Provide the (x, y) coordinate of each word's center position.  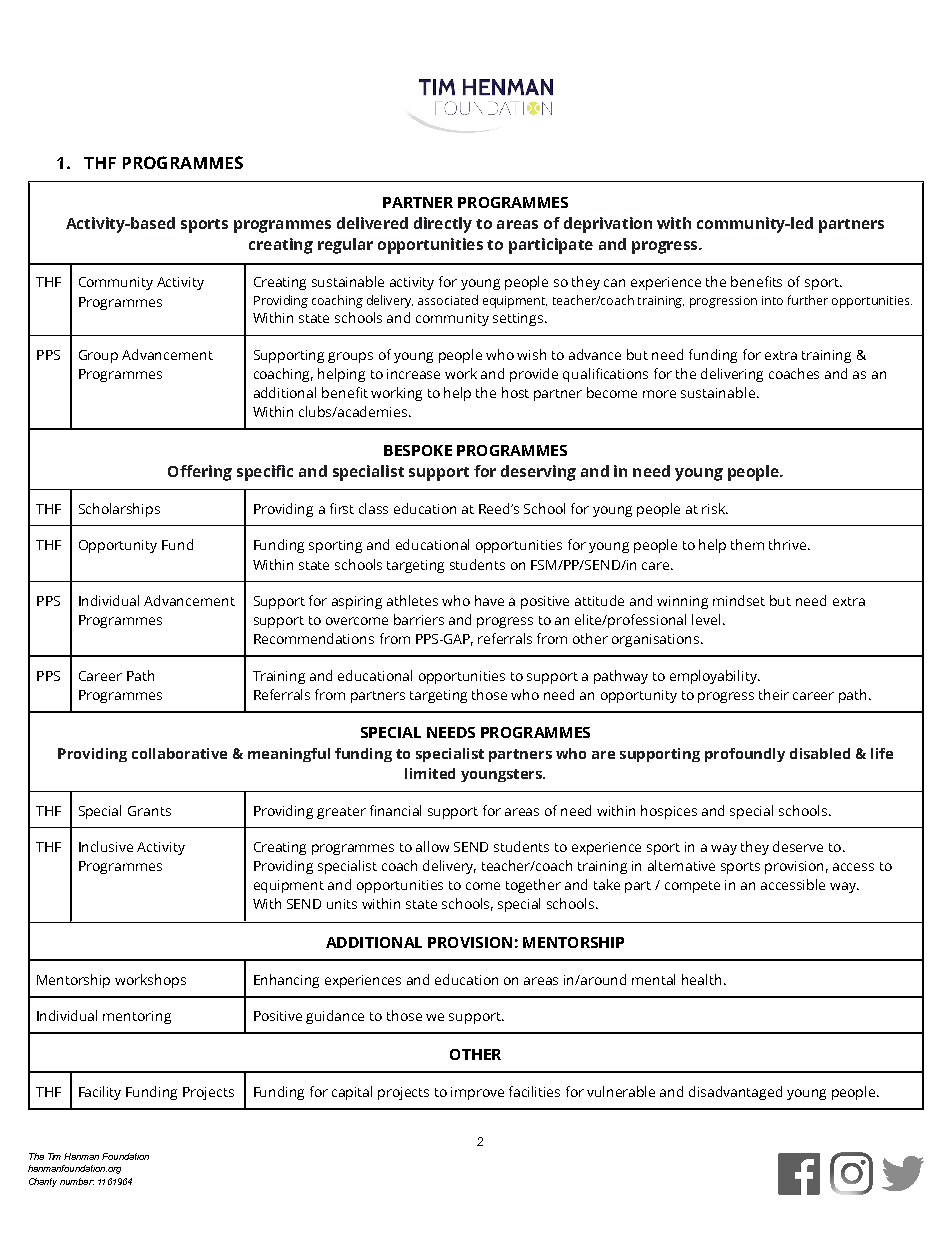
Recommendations (314, 638)
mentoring (137, 1017)
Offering (200, 473)
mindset (739, 600)
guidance (335, 1017)
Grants (149, 811)
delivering (732, 375)
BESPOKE (418, 450)
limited (430, 773)
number (77, 1181)
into (772, 300)
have (489, 600)
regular (345, 246)
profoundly (745, 755)
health (701, 979)
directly (443, 225)
